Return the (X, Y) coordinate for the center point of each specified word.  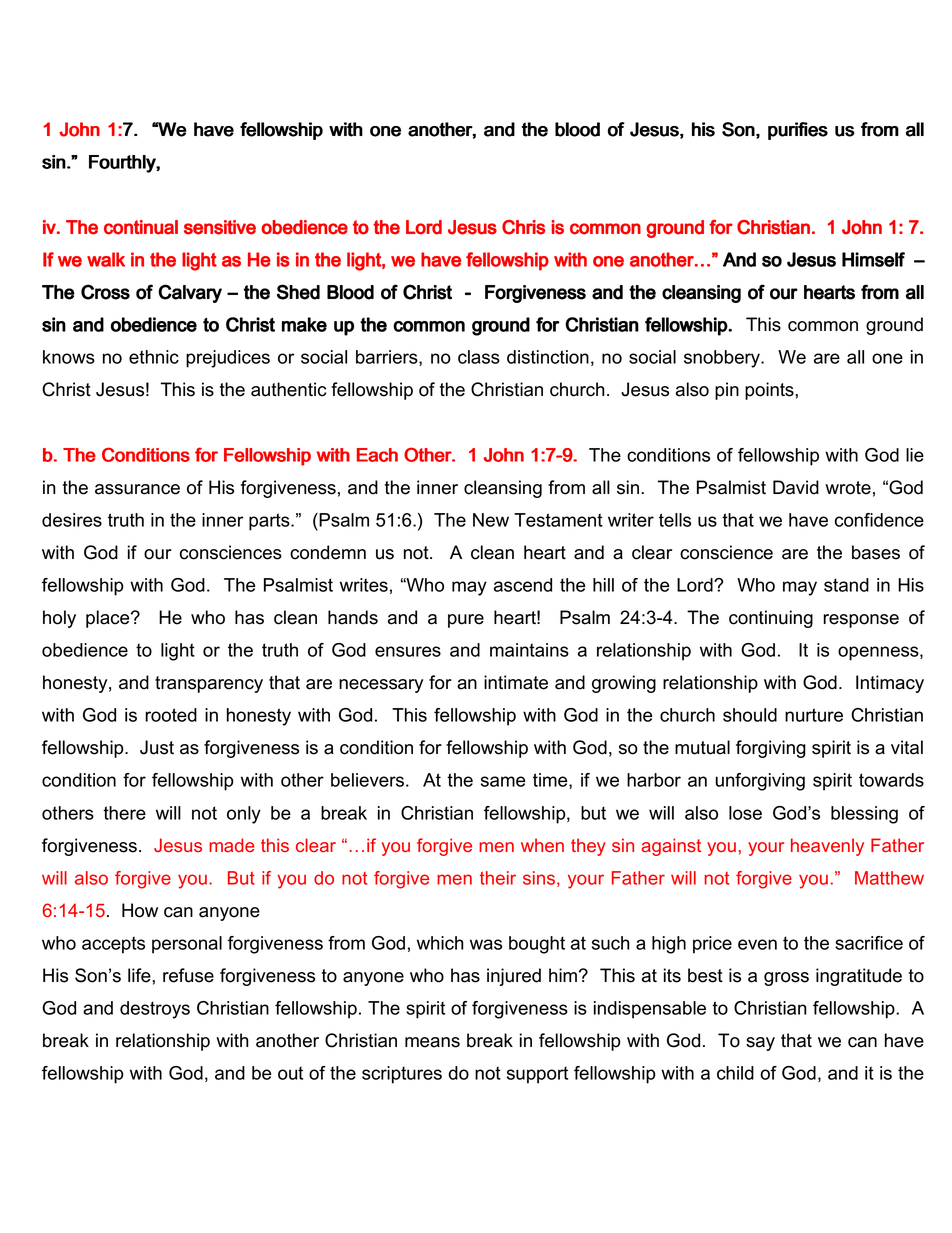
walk (106, 259)
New (491, 520)
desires (72, 520)
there (124, 813)
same (503, 781)
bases (876, 552)
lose (745, 813)
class (479, 357)
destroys (155, 1010)
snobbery (723, 359)
